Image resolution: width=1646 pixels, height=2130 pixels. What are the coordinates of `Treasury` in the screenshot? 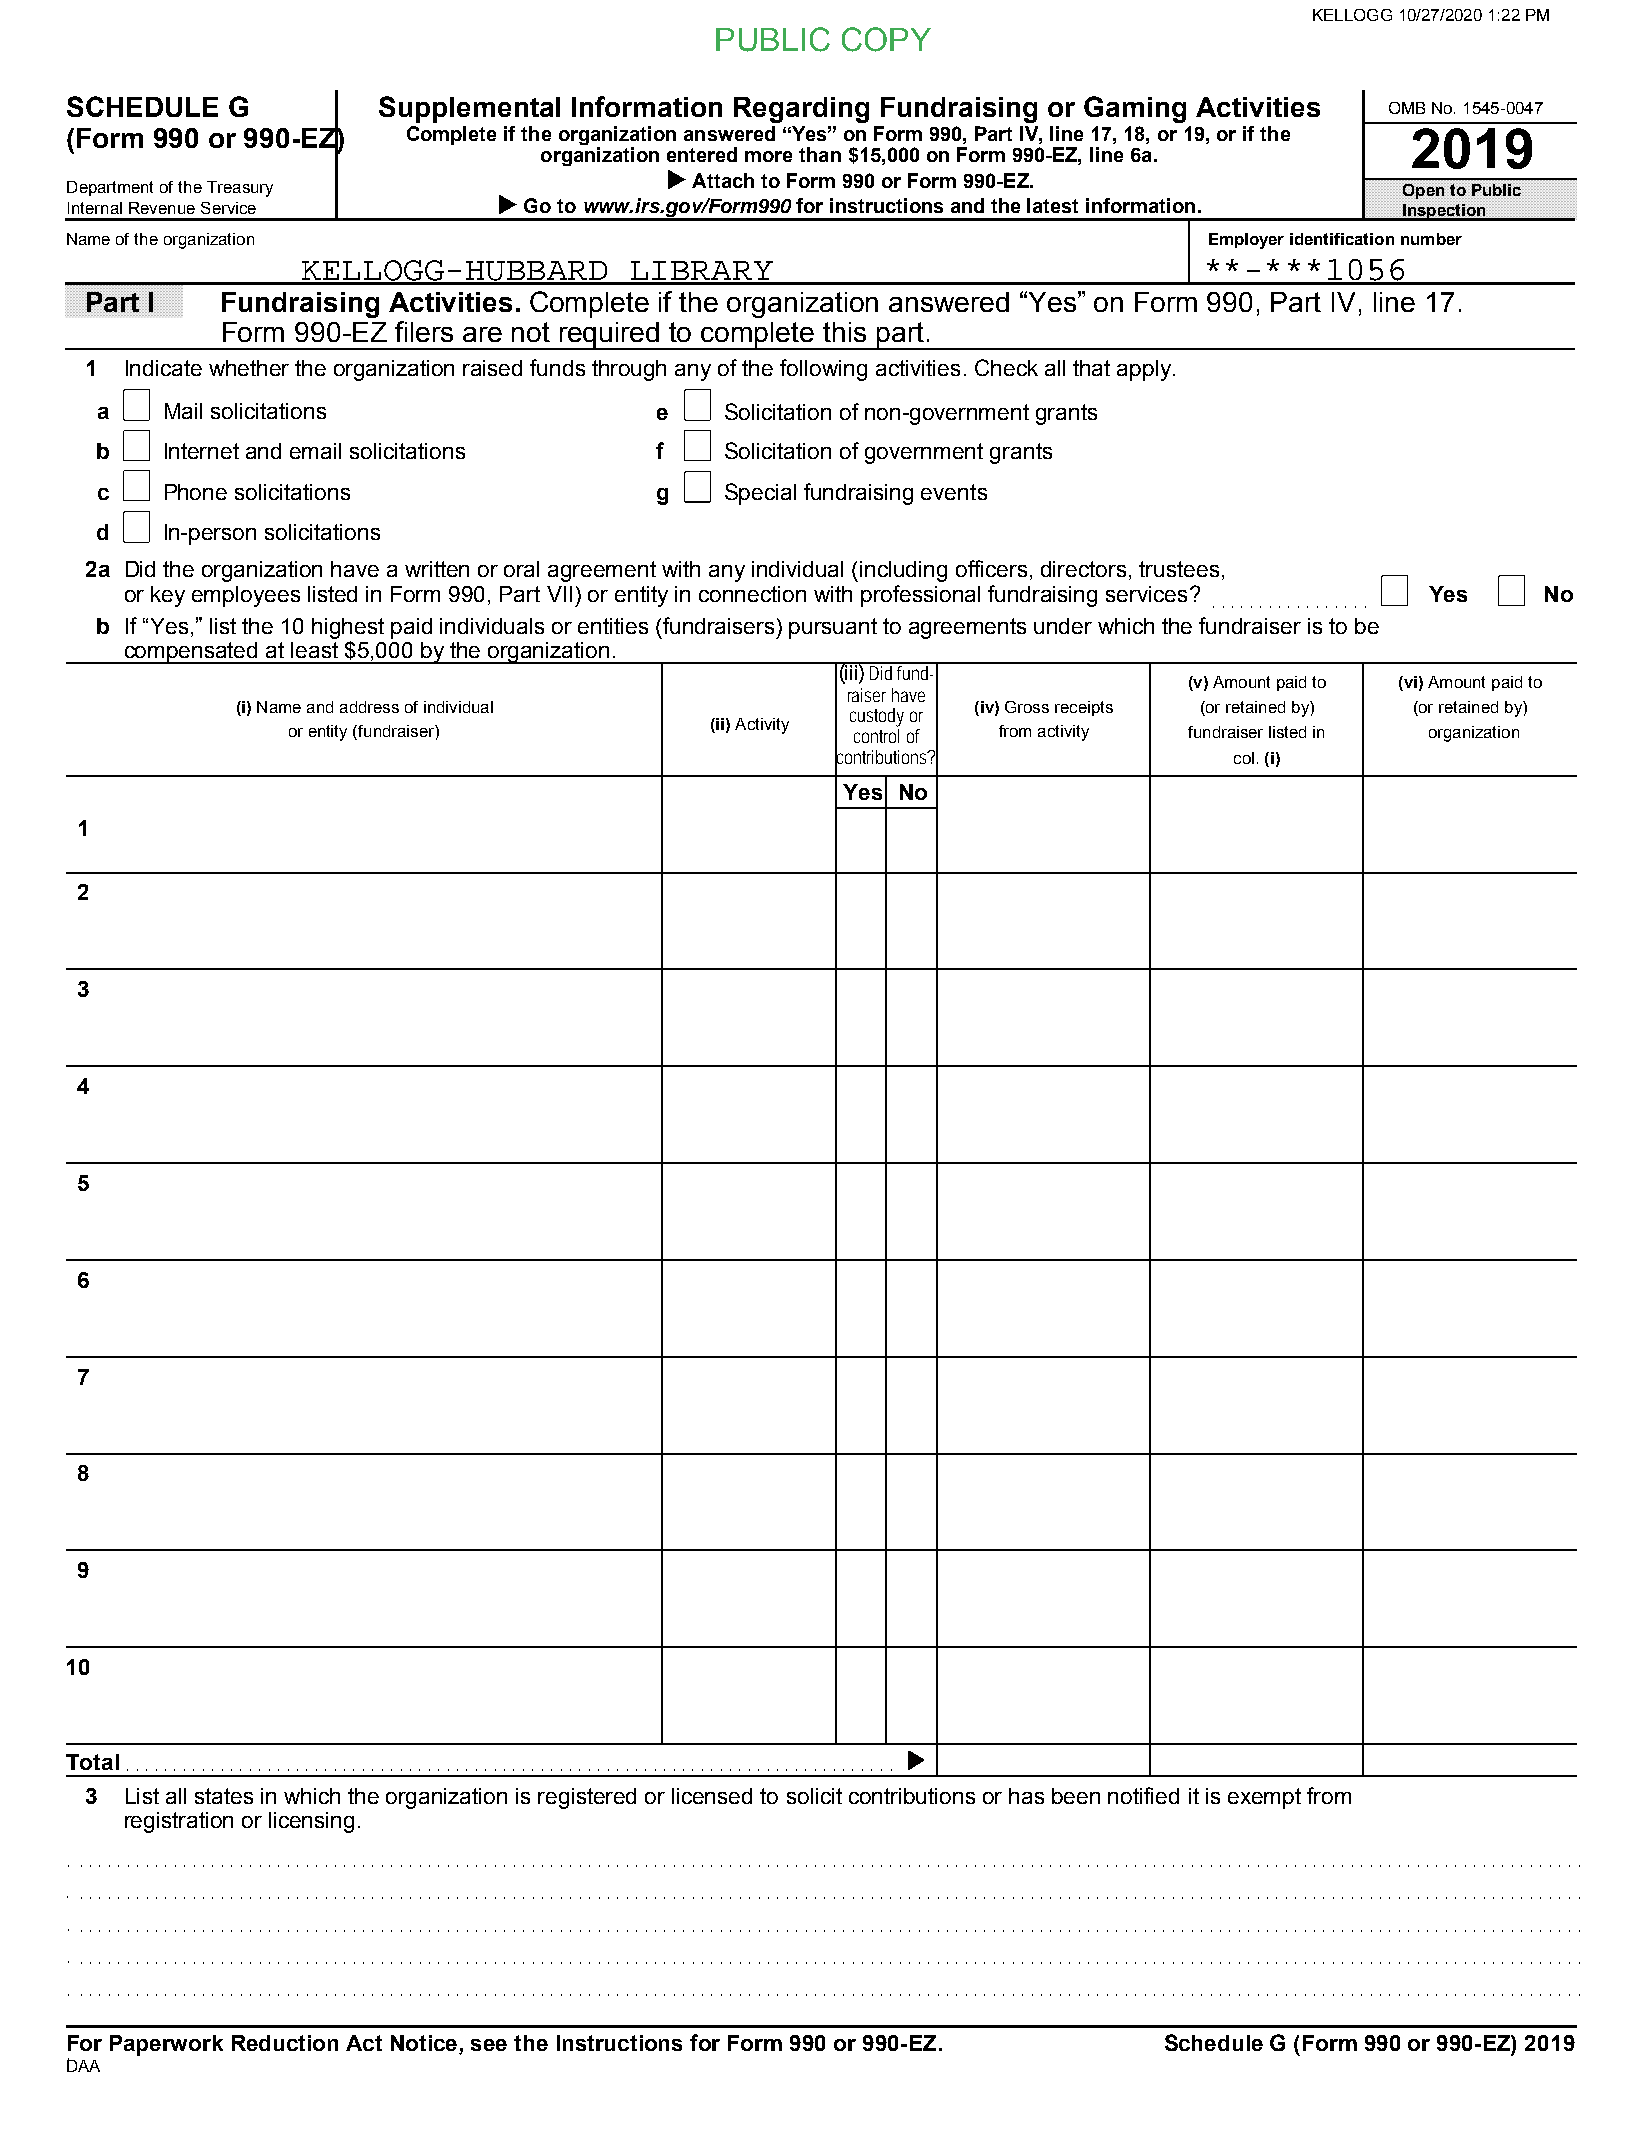 It's located at (240, 189).
